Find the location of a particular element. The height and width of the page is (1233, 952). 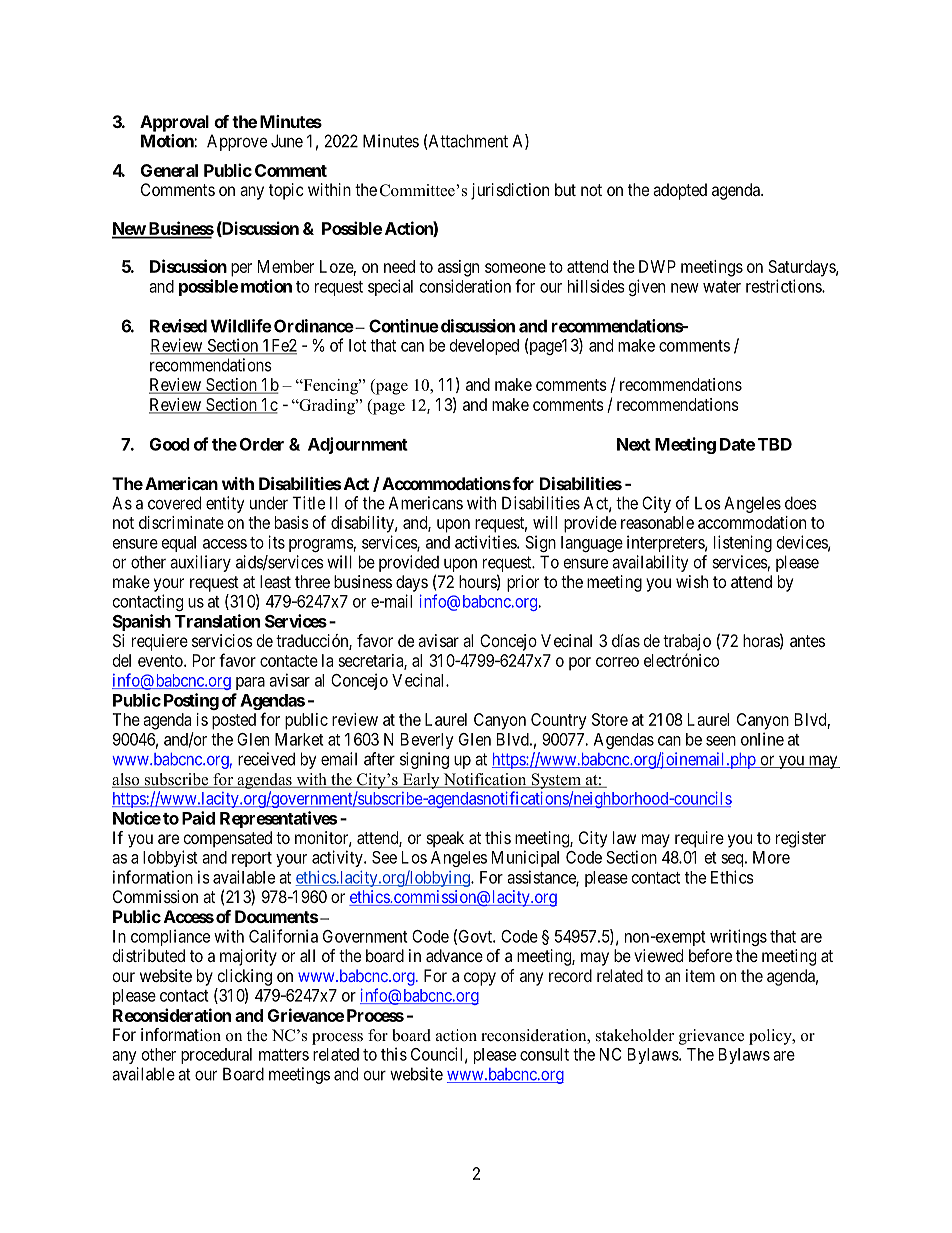

Approve is located at coordinates (237, 142).
